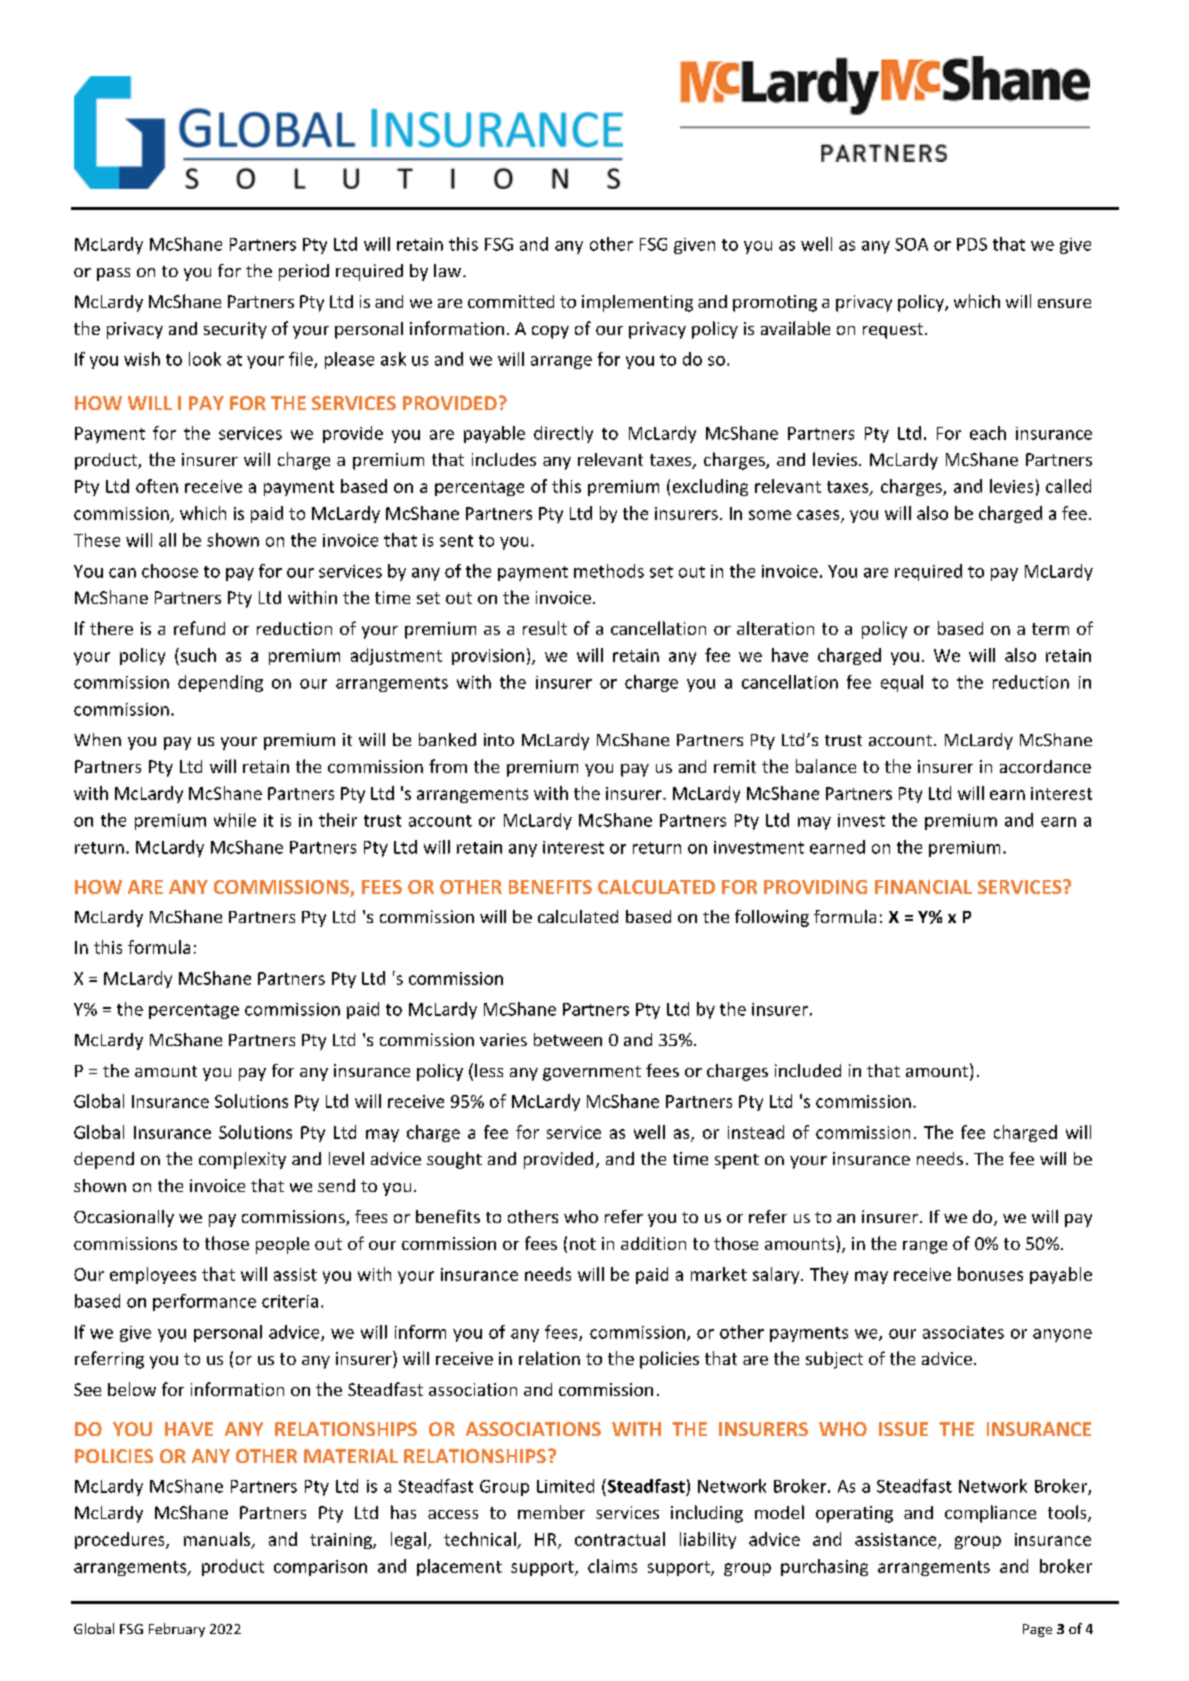 The height and width of the image is (1681, 1189). Describe the element at coordinates (235, 330) in the image. I see `security` at that location.
